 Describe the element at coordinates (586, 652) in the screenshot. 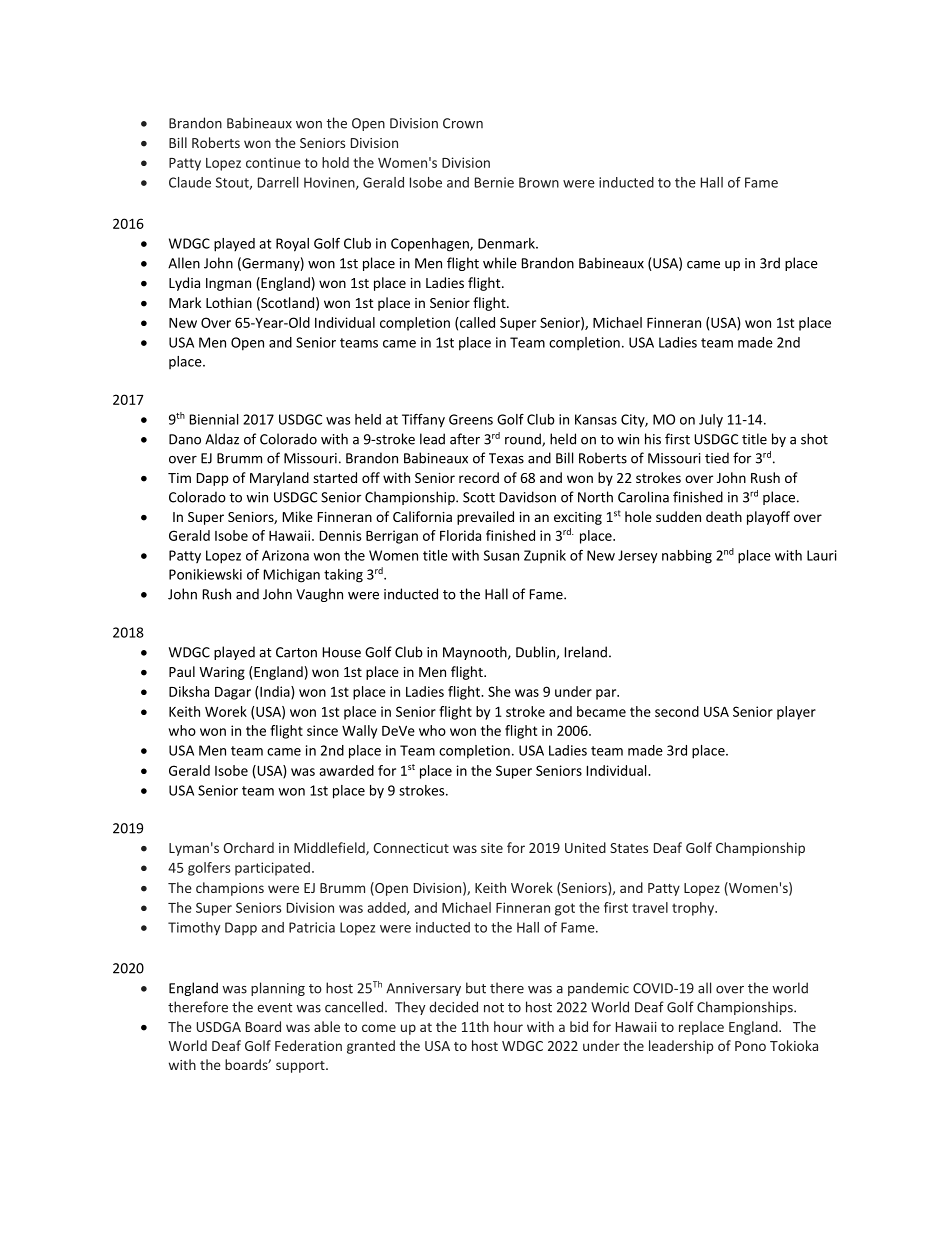

I see `Ireland` at that location.
